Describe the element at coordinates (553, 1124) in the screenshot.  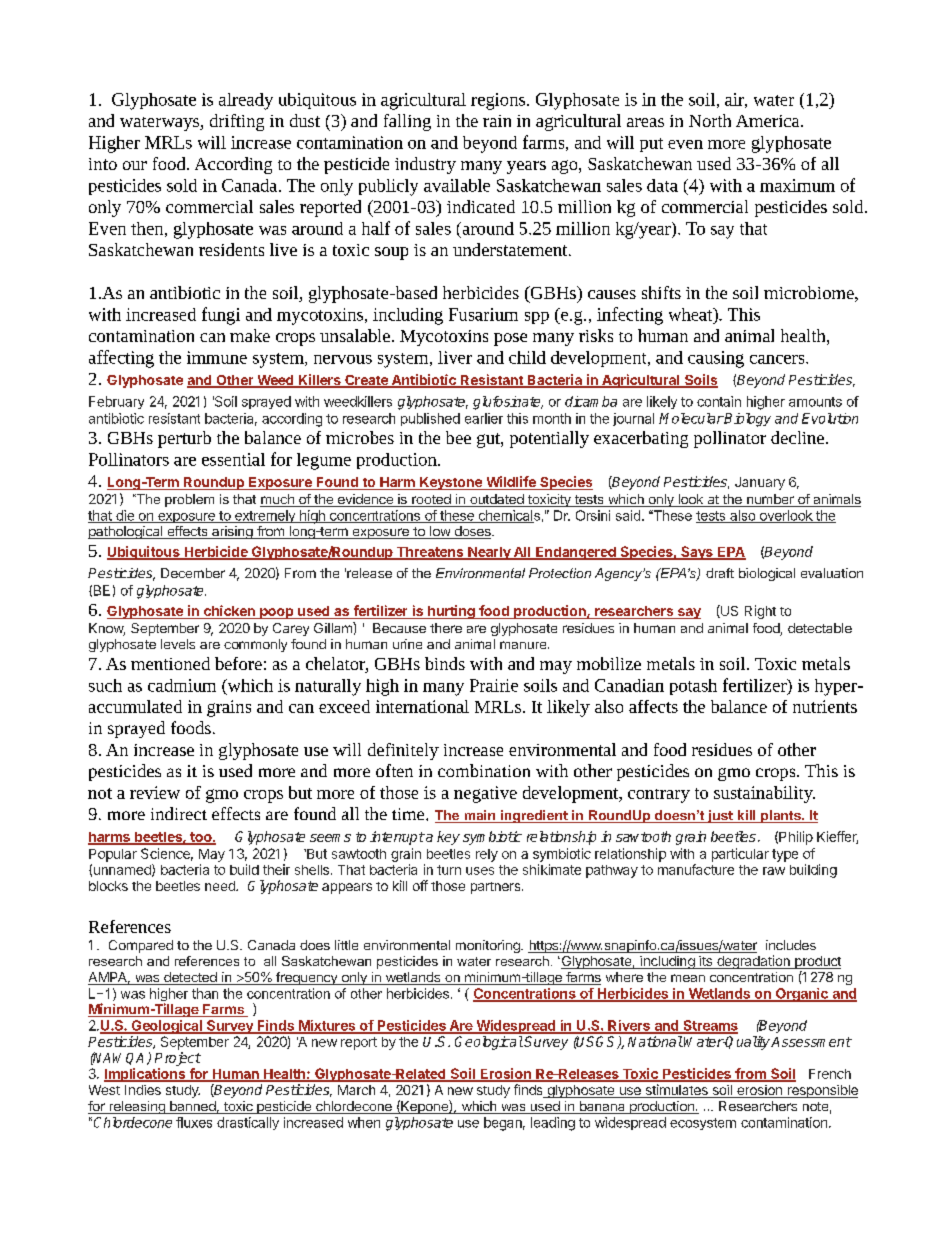
I see `leading` at that location.
